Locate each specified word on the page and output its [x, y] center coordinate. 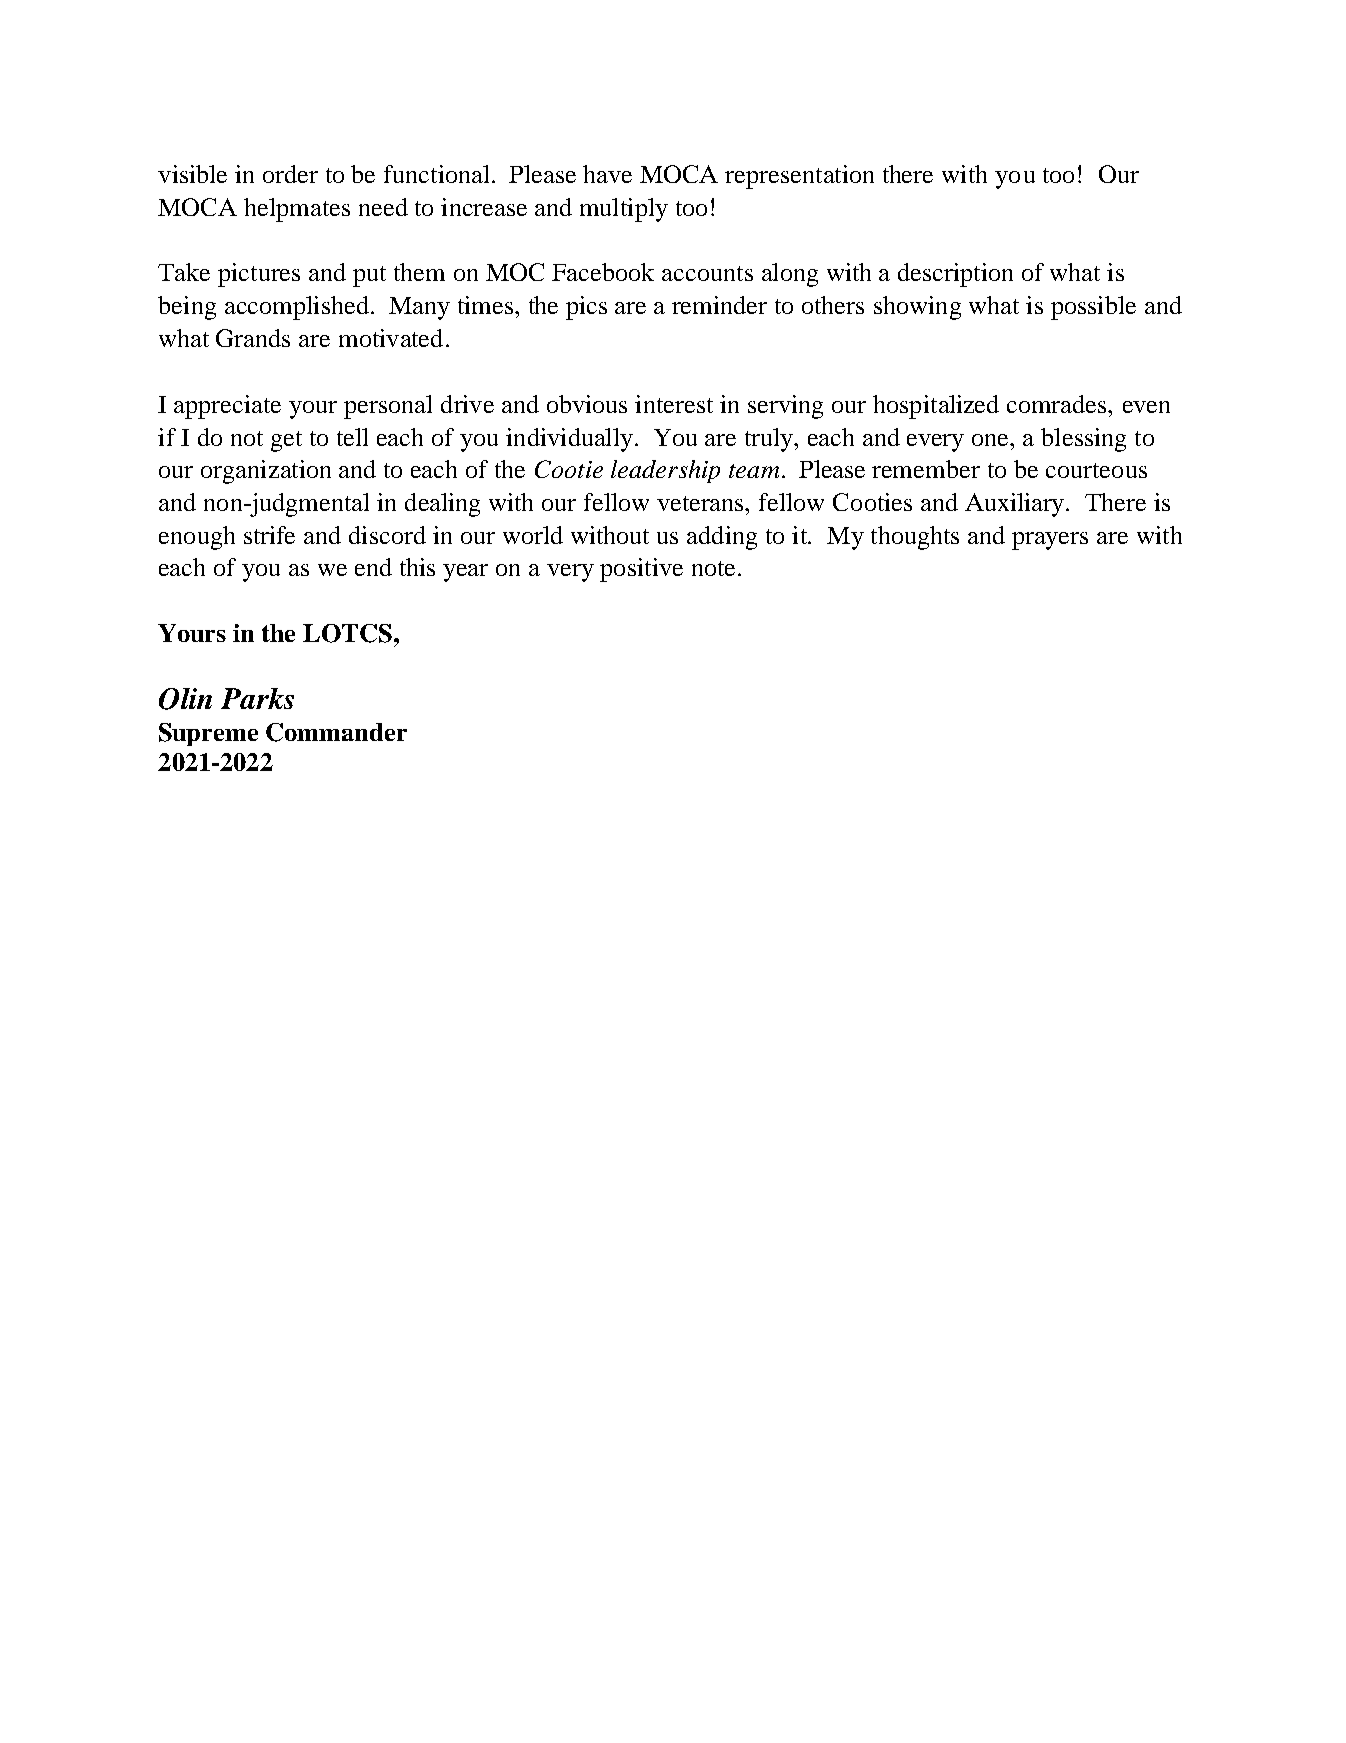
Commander [336, 732]
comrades [1058, 404]
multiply [624, 210]
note [713, 568]
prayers [1050, 541]
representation [799, 177]
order [290, 174]
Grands [253, 338]
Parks [257, 698]
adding [722, 538]
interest [674, 404]
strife [269, 535]
